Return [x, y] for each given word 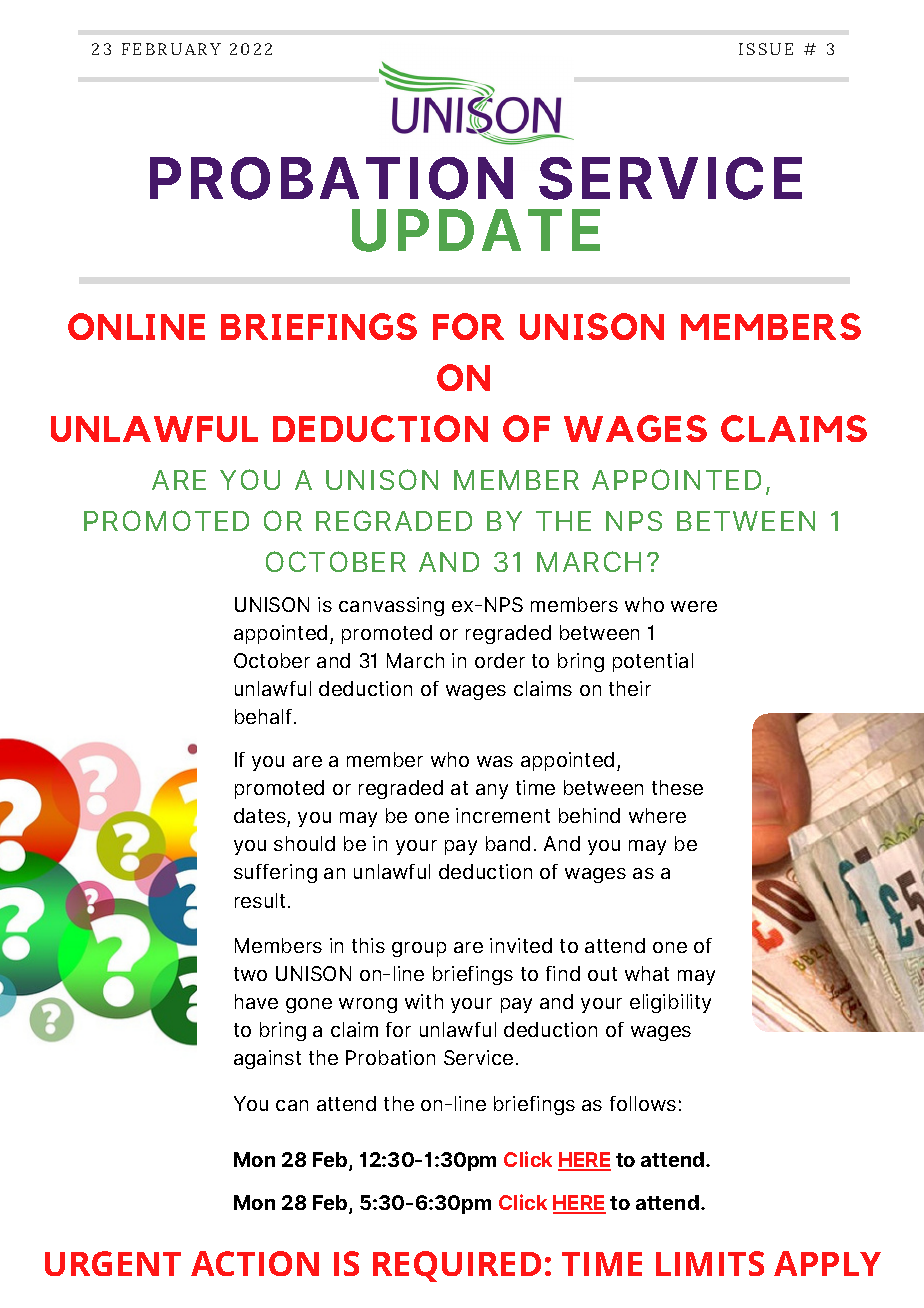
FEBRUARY [171, 49]
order [500, 660]
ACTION [255, 1263]
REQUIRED [457, 1266]
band [508, 843]
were [694, 606]
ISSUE [766, 49]
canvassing [391, 606]
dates [260, 815]
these [677, 787]
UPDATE [476, 230]
